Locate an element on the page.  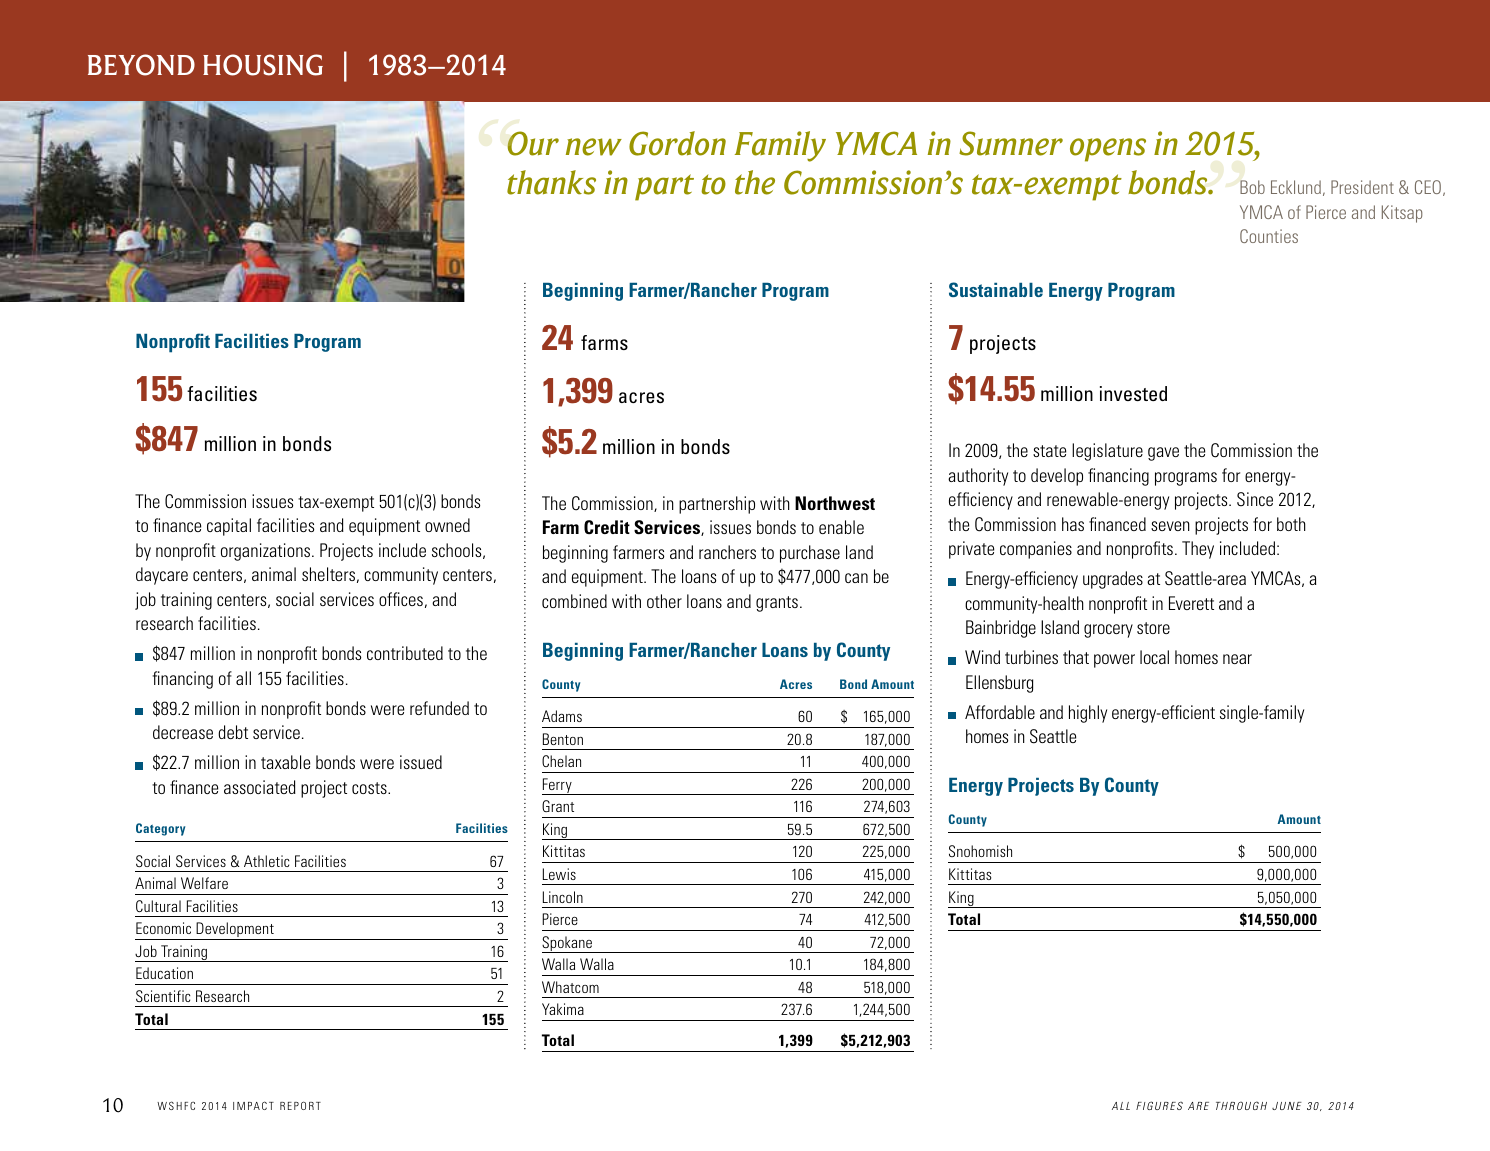
Scientific is located at coordinates (163, 996).
